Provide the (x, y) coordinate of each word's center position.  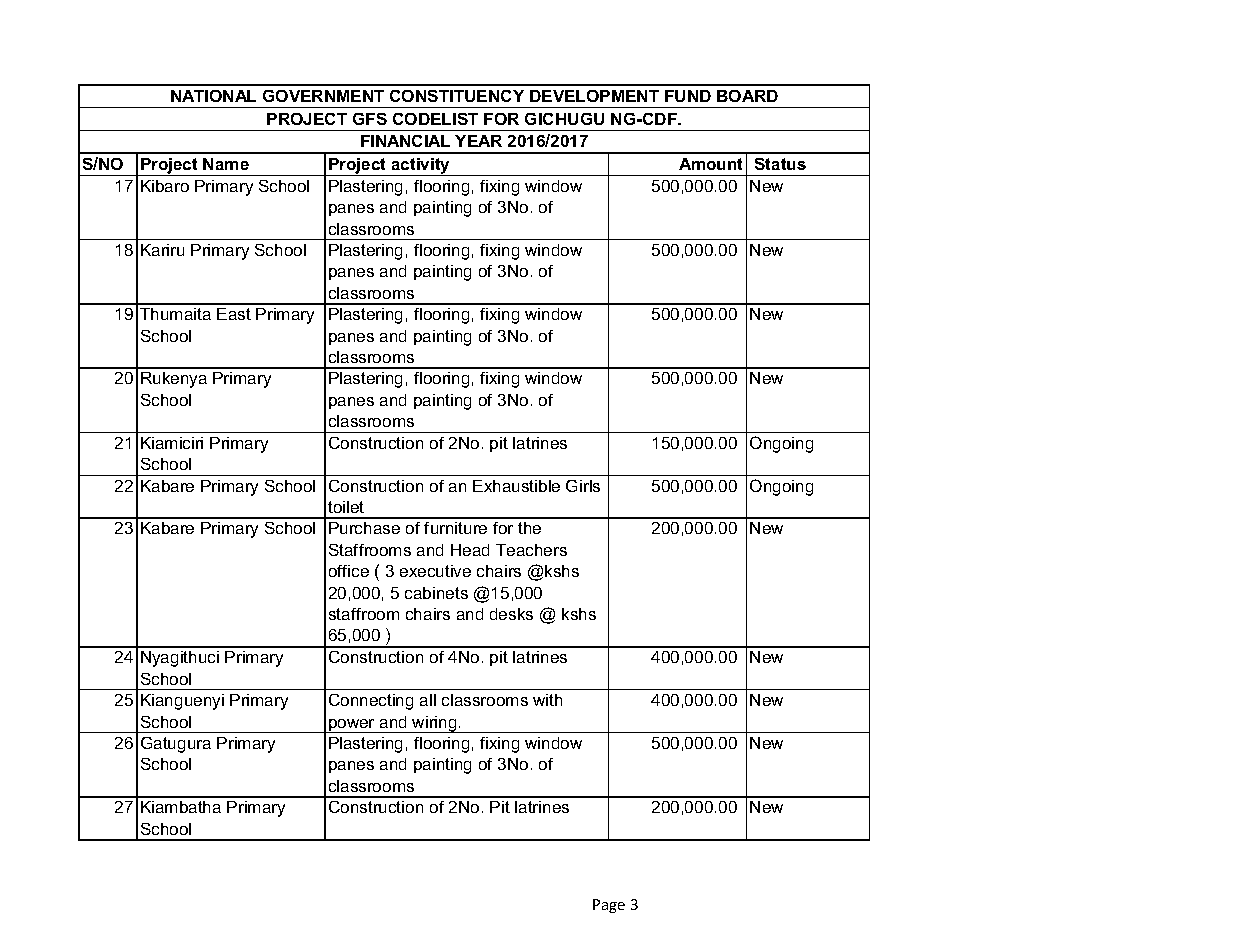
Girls (583, 486)
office (349, 571)
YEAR (478, 141)
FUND (688, 96)
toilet (346, 507)
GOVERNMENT (323, 96)
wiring (435, 724)
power (352, 726)
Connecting (371, 702)
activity (421, 167)
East (234, 314)
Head (470, 550)
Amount (710, 164)
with (547, 700)
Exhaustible (516, 486)
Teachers (531, 550)
